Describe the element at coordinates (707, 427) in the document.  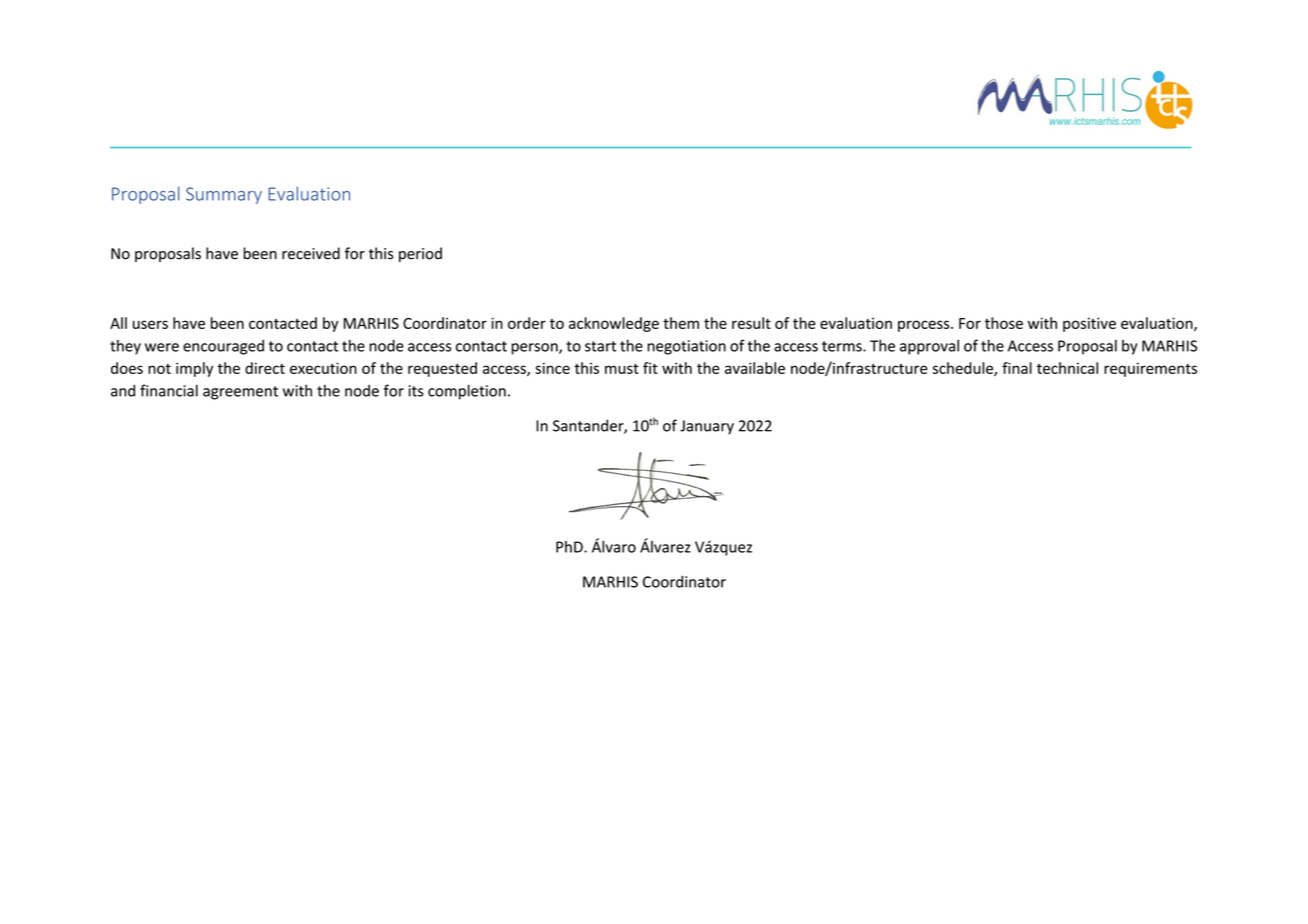
I see `January` at that location.
